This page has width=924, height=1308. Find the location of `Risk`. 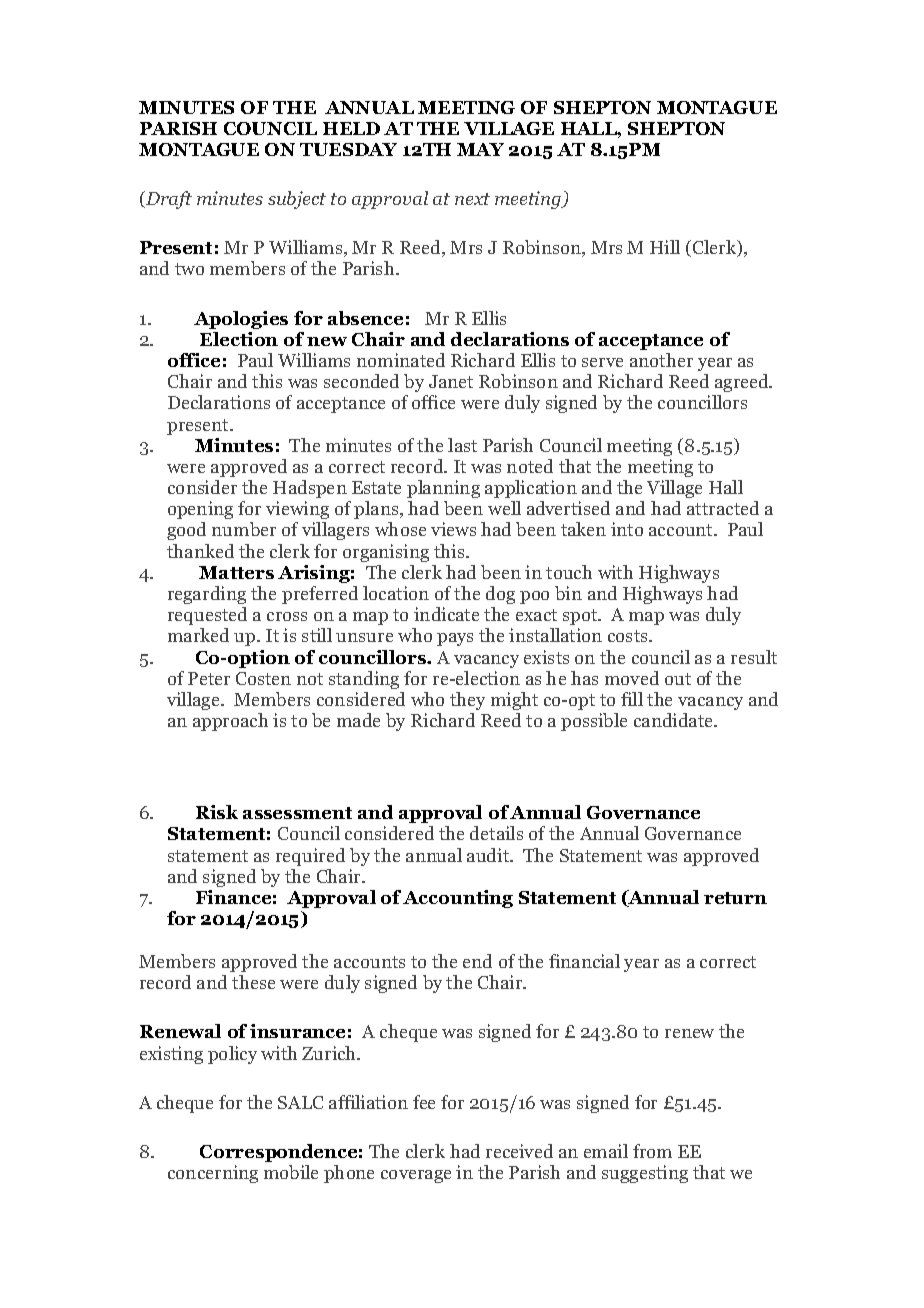

Risk is located at coordinates (217, 812).
